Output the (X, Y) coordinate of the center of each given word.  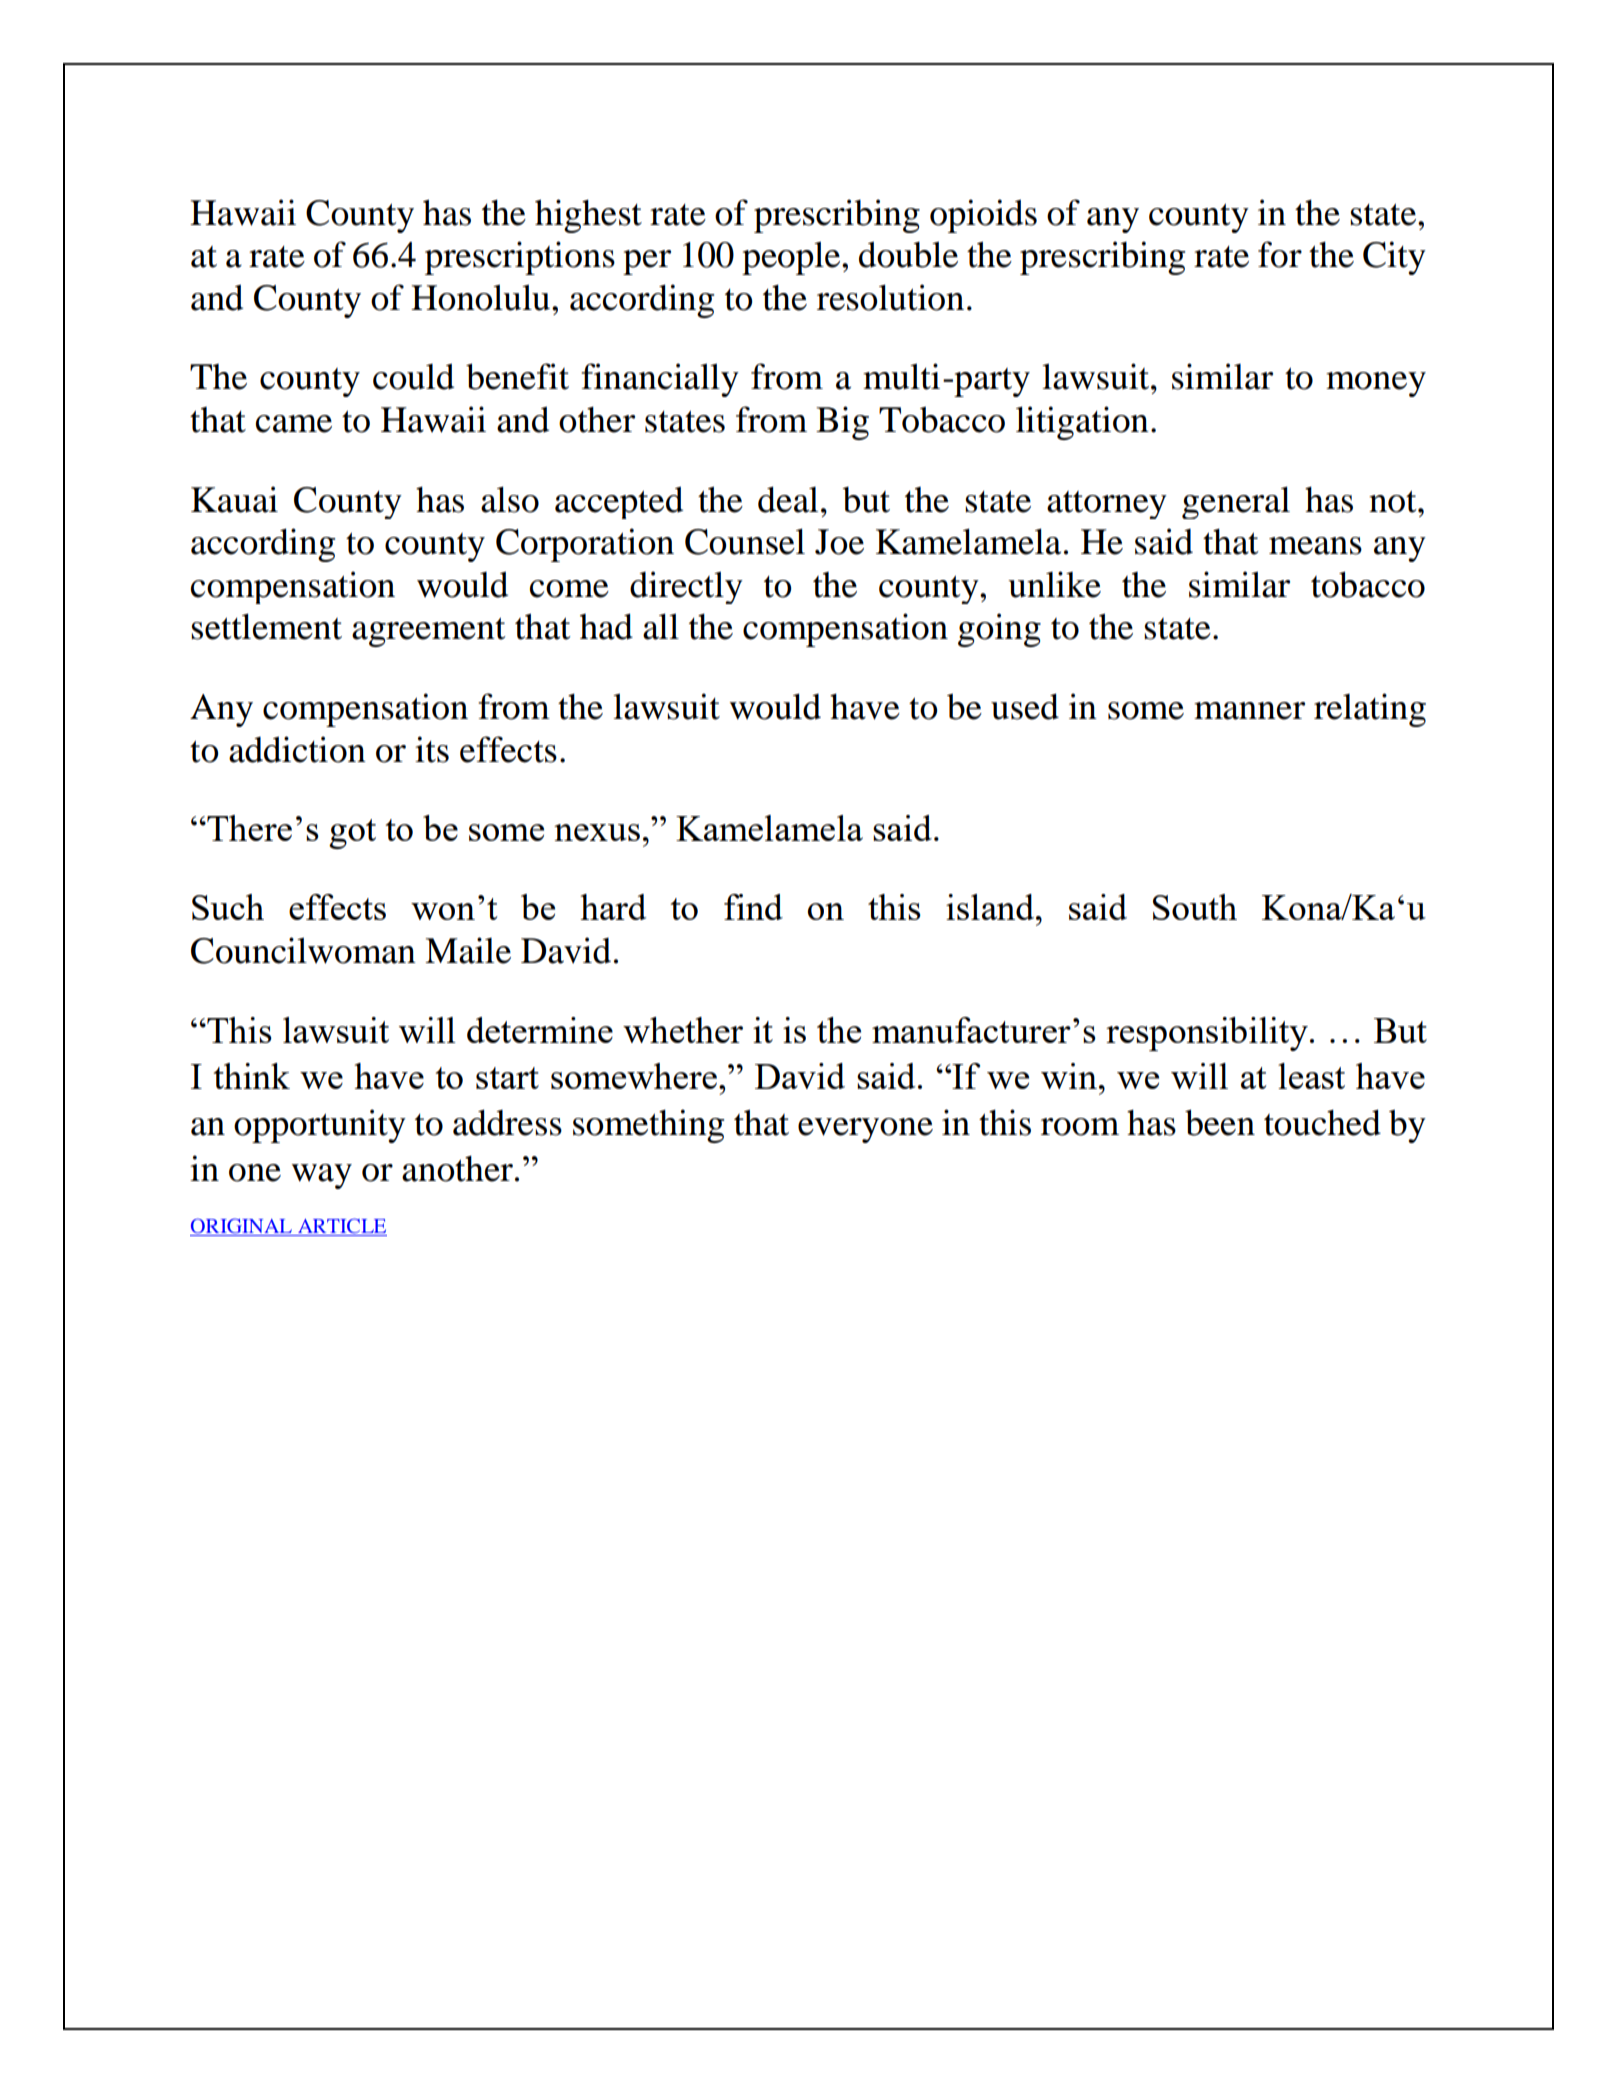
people (792, 258)
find (753, 907)
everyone (865, 1130)
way (322, 1176)
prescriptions (520, 258)
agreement (429, 632)
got (352, 834)
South (1195, 907)
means (1315, 546)
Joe (839, 542)
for (1280, 254)
